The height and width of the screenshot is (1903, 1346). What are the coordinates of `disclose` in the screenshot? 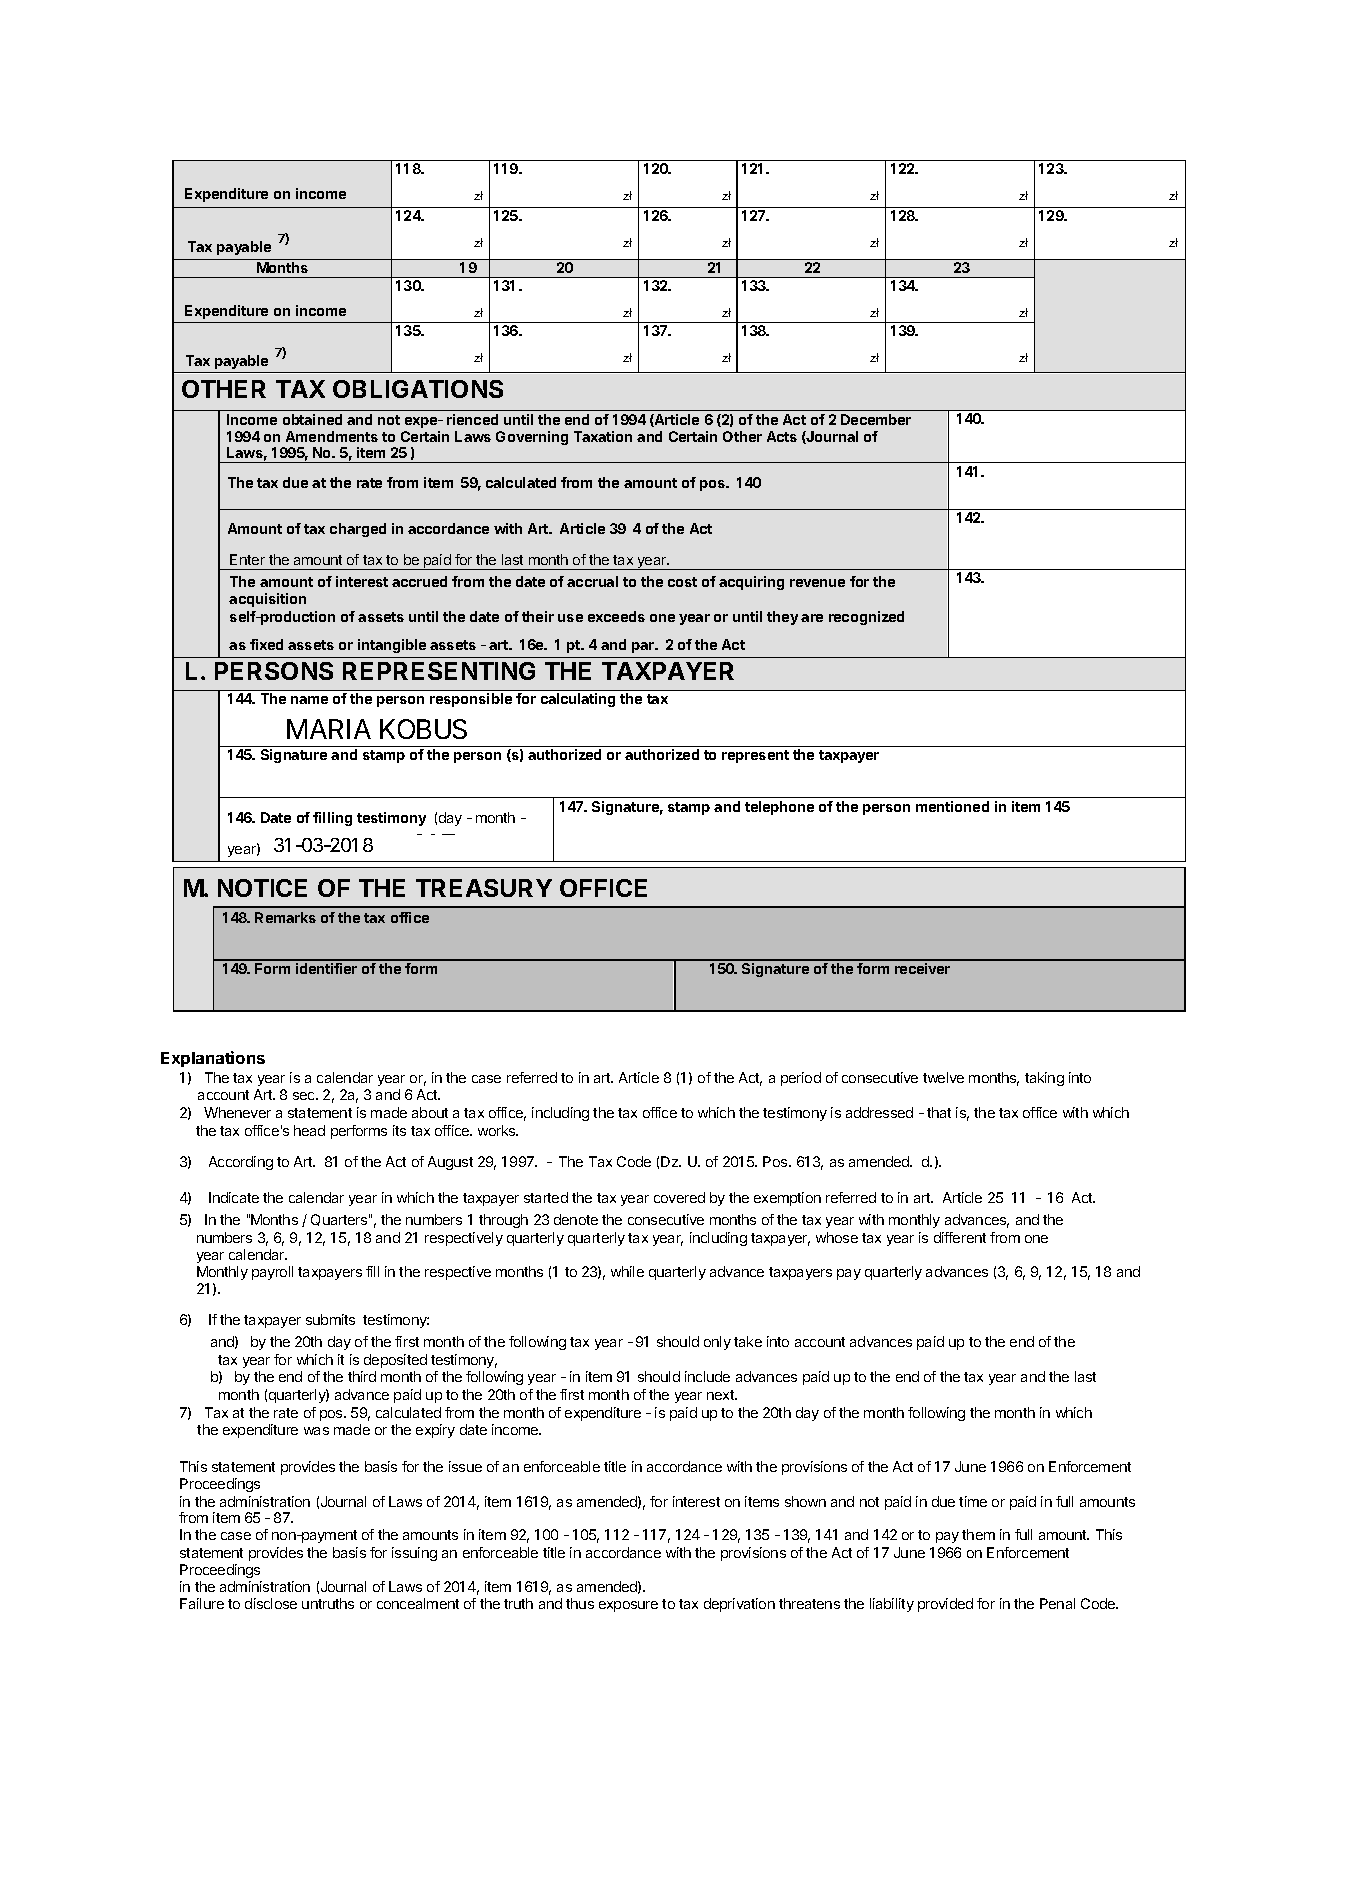 It's located at (271, 1603).
